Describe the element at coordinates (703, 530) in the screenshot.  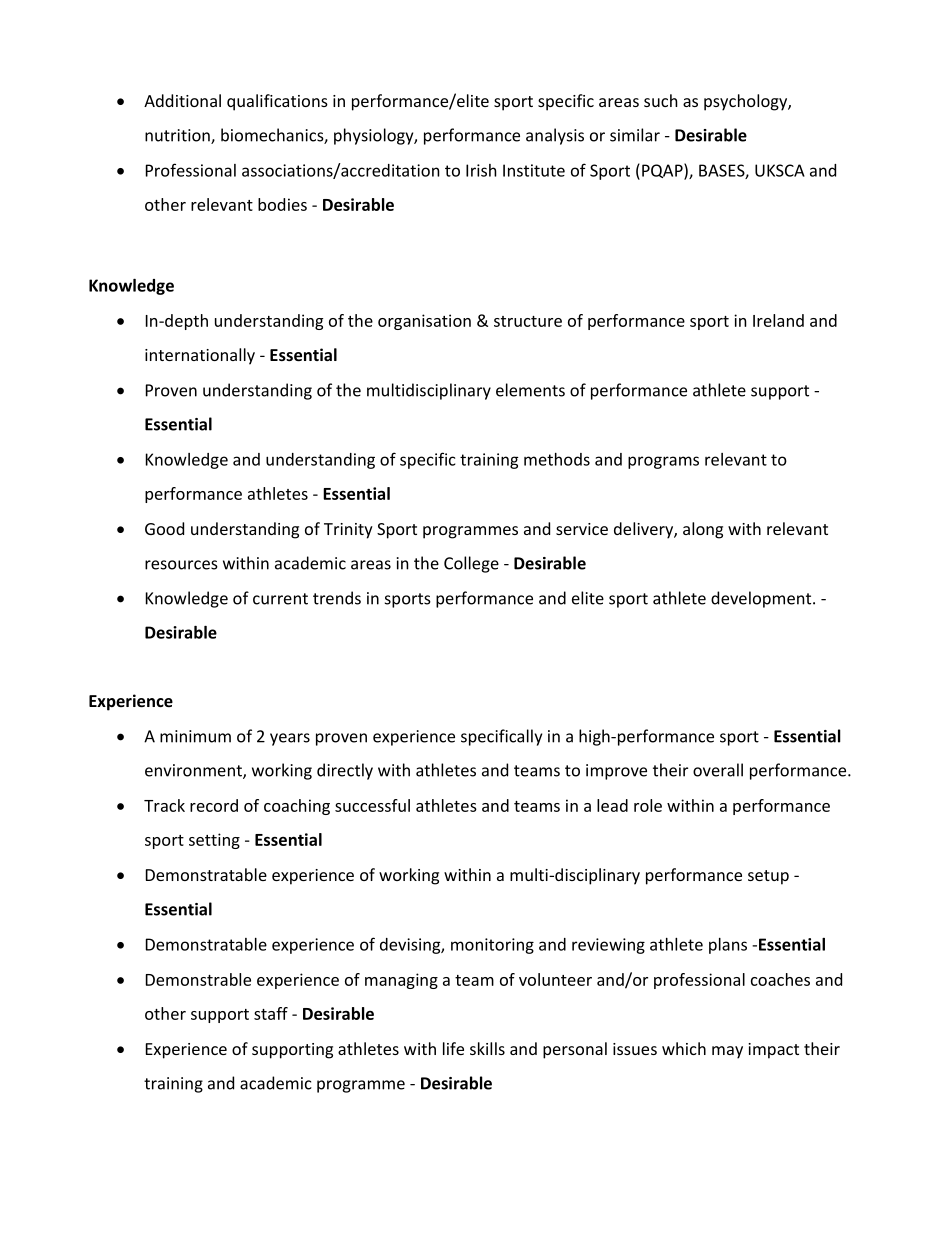
I see `along` at that location.
